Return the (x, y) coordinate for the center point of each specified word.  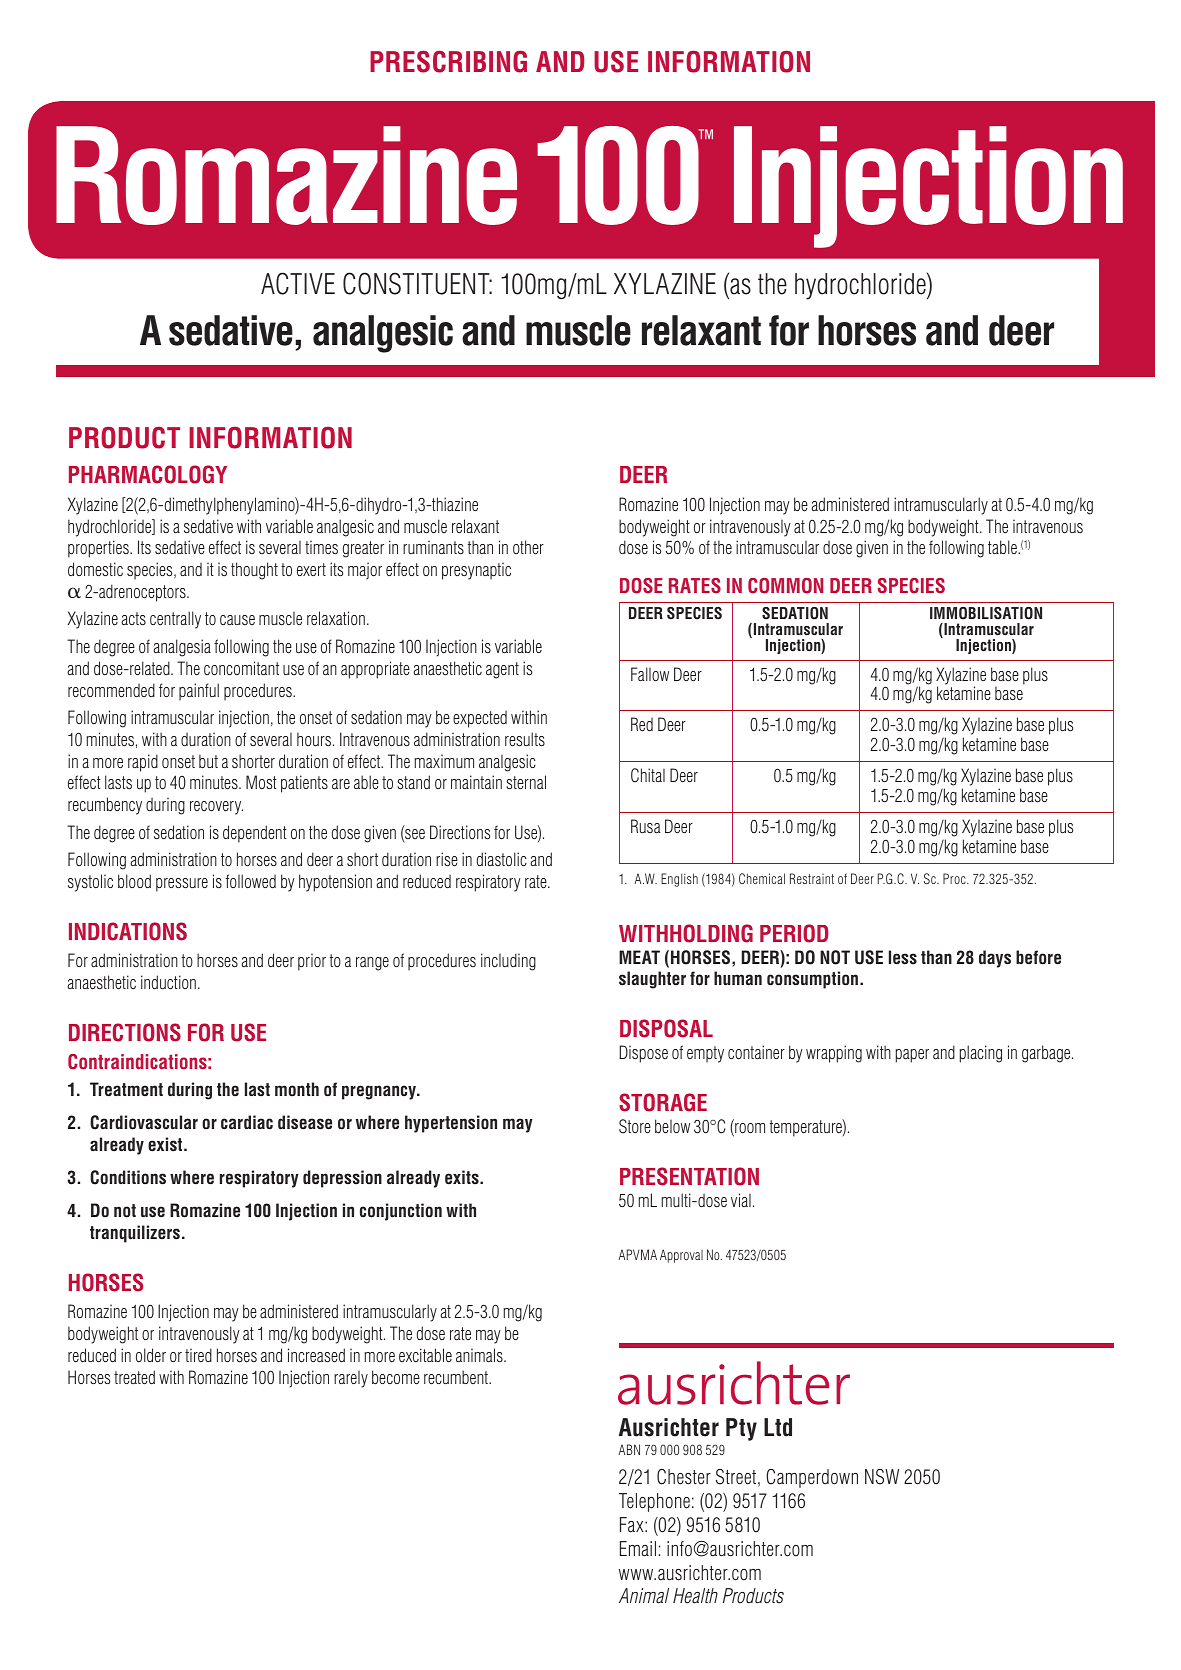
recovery (216, 808)
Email (638, 1548)
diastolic (502, 859)
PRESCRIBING (448, 61)
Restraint (812, 878)
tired (198, 1355)
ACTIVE (298, 283)
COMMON (785, 586)
